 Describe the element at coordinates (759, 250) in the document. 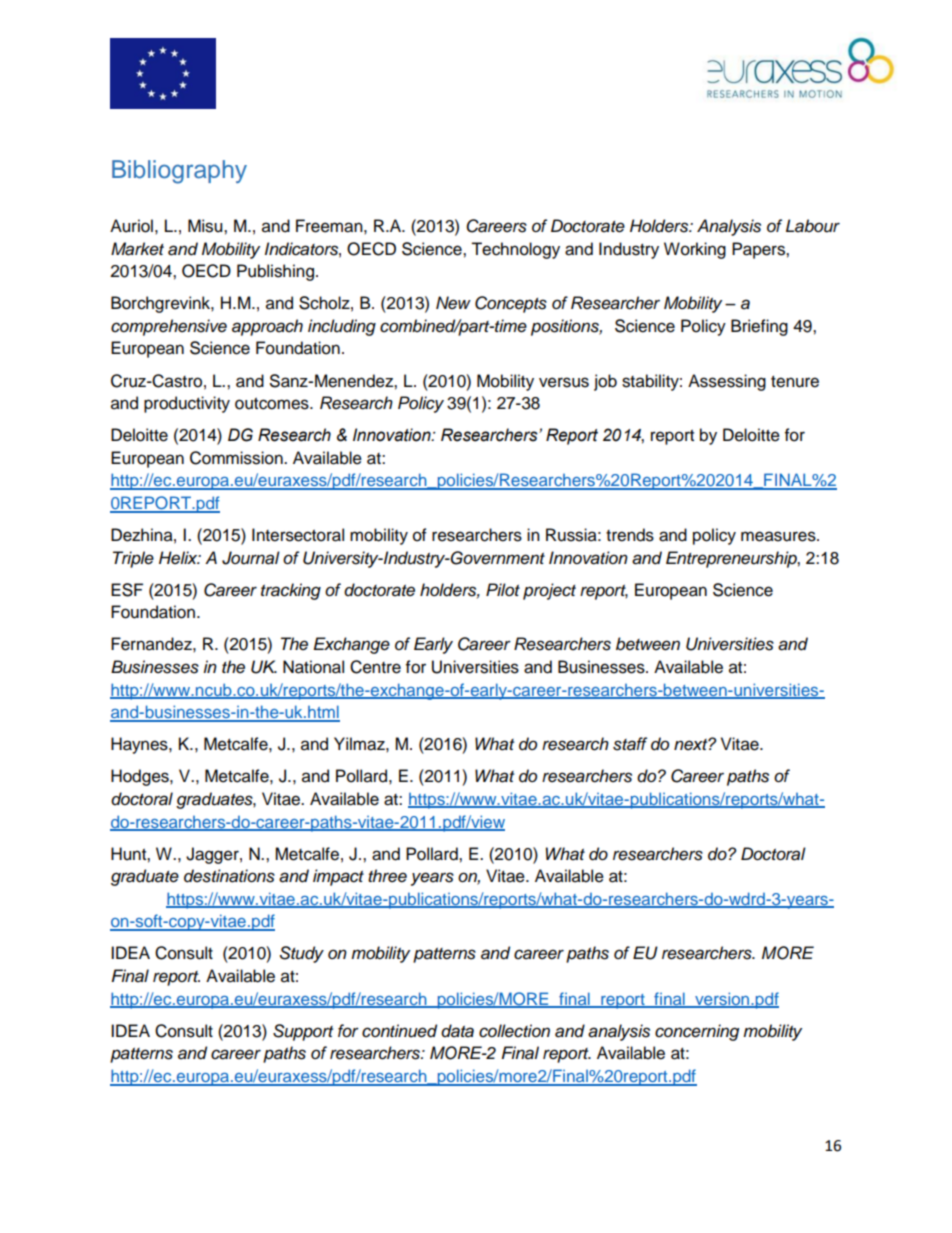

I see `Papers` at that location.
